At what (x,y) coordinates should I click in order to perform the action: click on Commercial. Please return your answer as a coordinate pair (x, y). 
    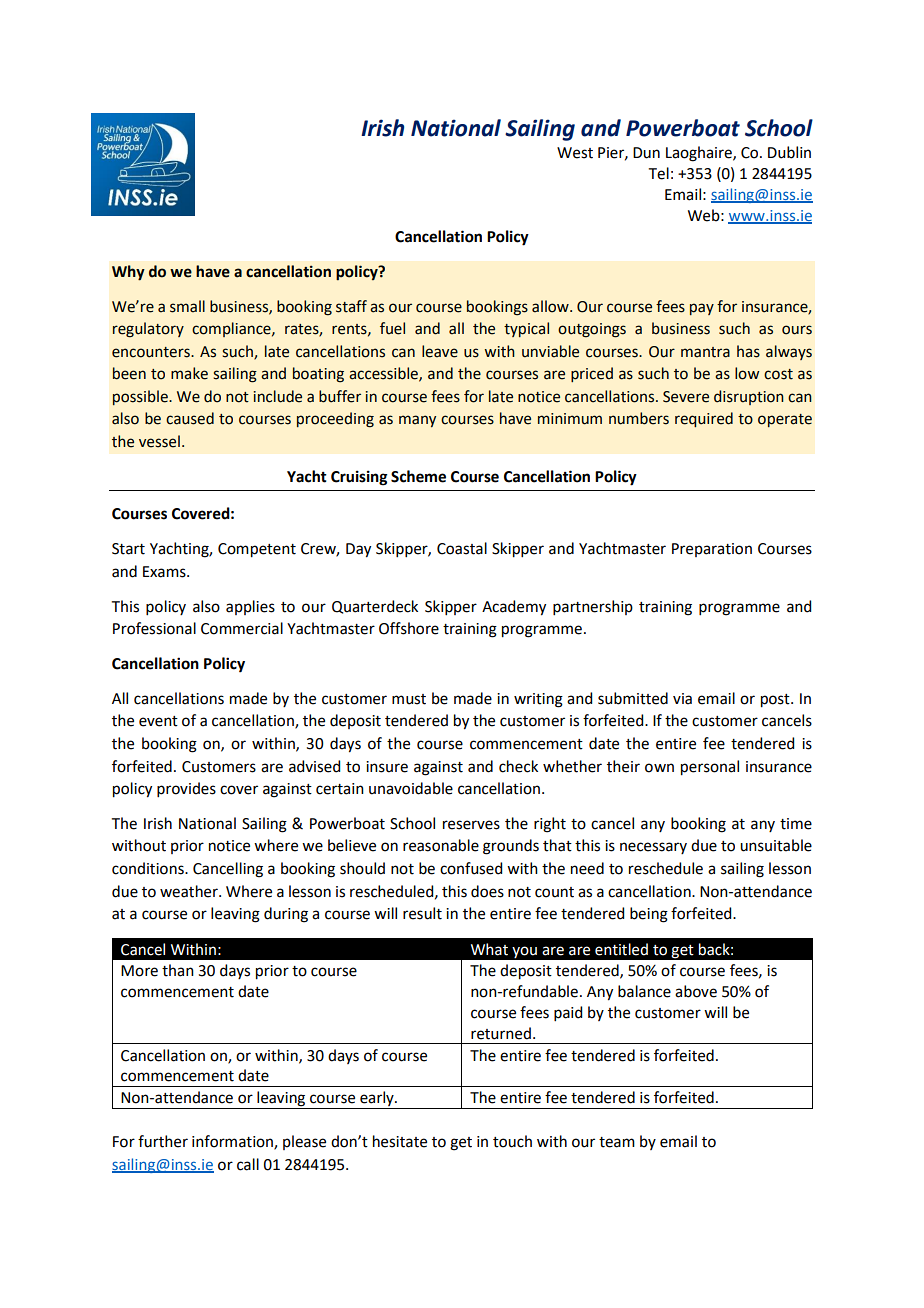
    Looking at the image, I should click on (242, 628).
